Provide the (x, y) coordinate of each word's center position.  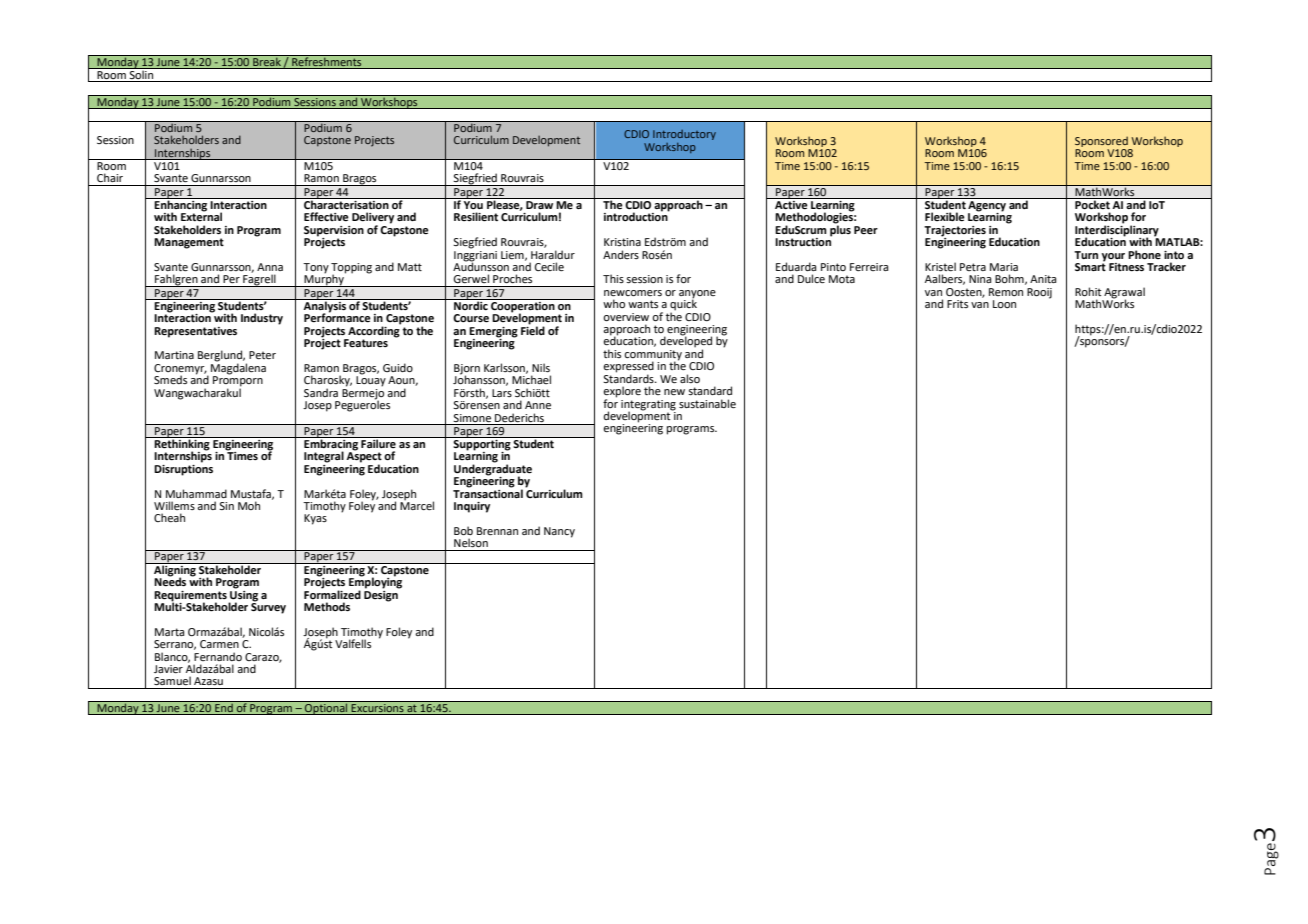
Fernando (218, 656)
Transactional (488, 492)
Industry (262, 319)
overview (626, 317)
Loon (1004, 304)
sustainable (707, 403)
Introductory (684, 135)
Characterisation (346, 203)
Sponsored (1101, 141)
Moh (249, 505)
